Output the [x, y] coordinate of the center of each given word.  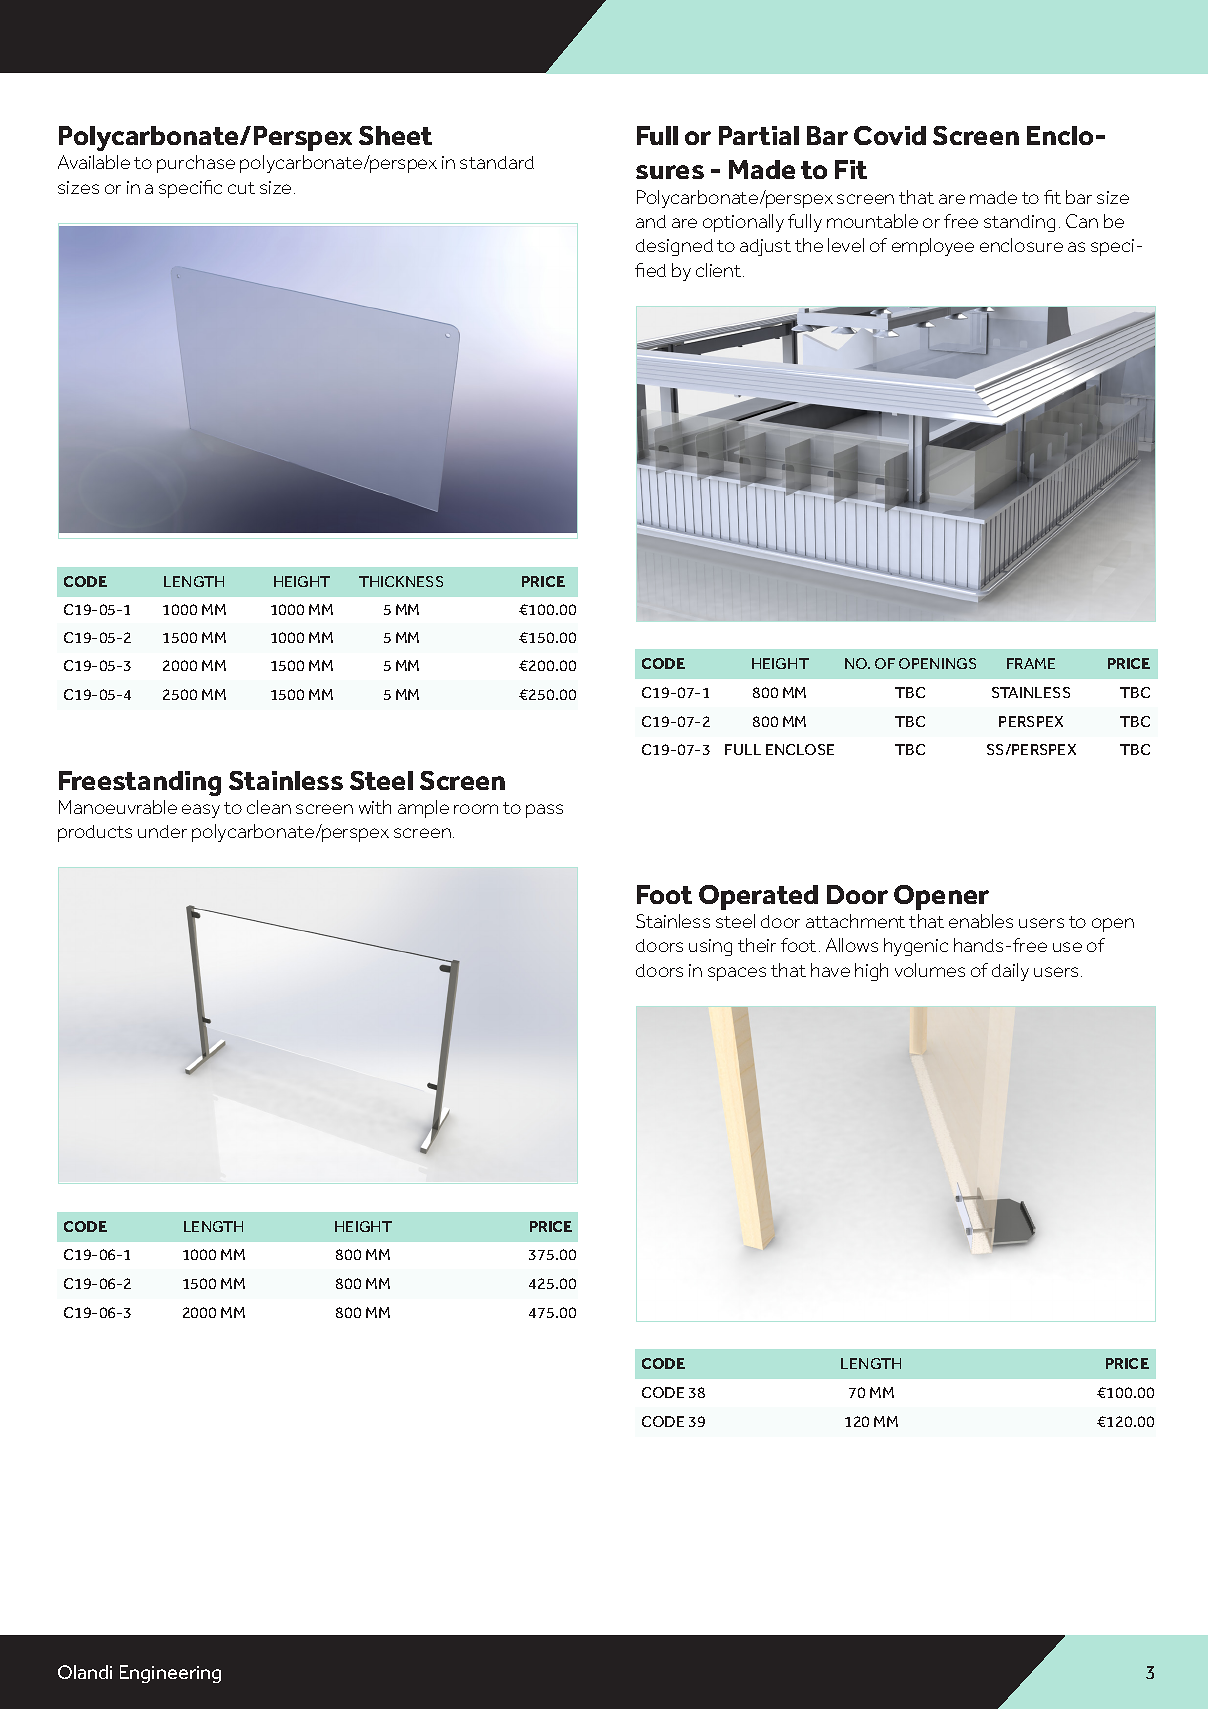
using [710, 947]
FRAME [1031, 663]
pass [544, 811]
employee [933, 247]
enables [981, 921]
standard [497, 162]
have [830, 970]
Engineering [170, 1674]
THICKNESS [401, 581]
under [162, 831]
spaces [737, 974]
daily [1010, 972]
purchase [196, 164]
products [95, 833]
